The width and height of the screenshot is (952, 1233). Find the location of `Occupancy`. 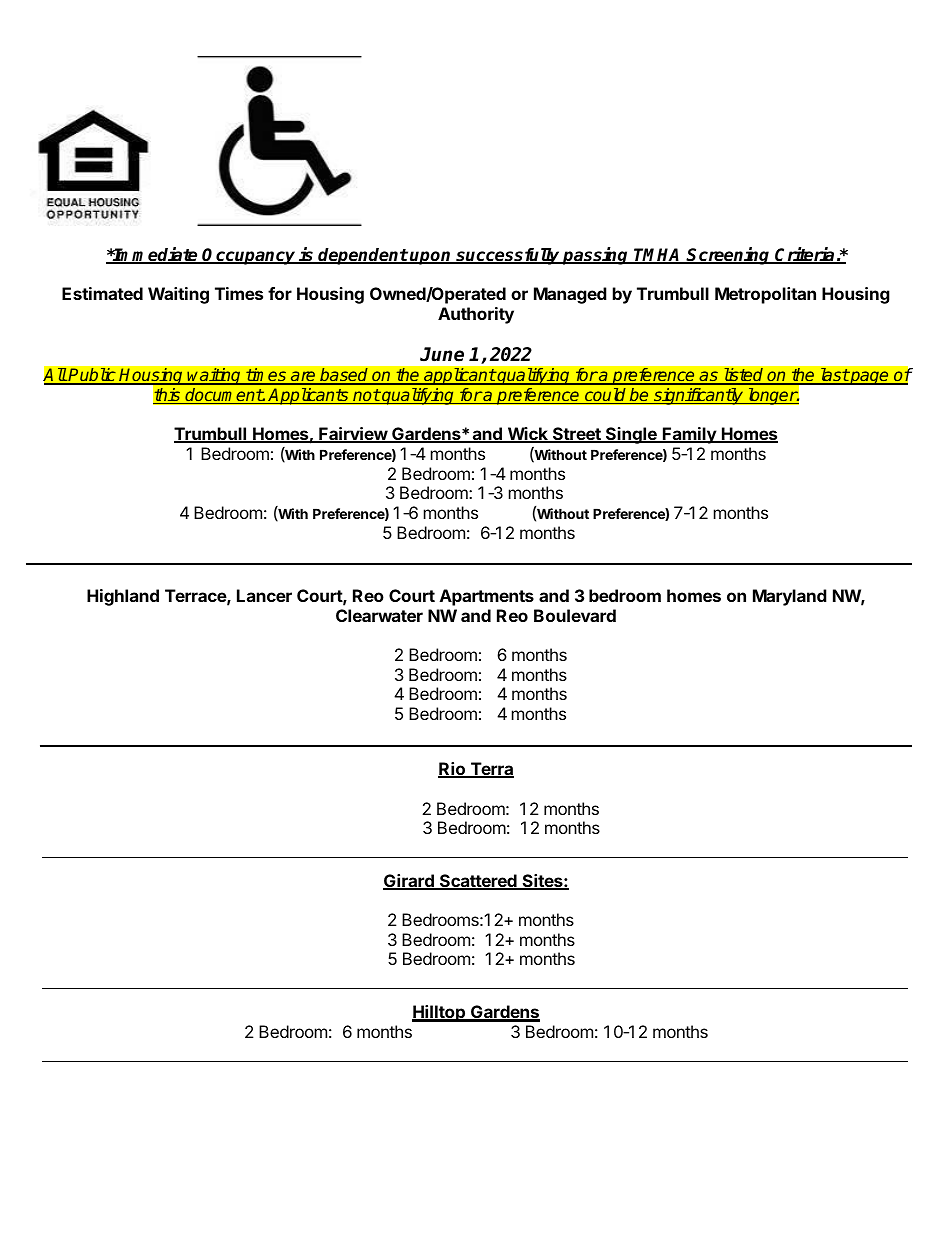

Occupancy is located at coordinates (249, 256).
